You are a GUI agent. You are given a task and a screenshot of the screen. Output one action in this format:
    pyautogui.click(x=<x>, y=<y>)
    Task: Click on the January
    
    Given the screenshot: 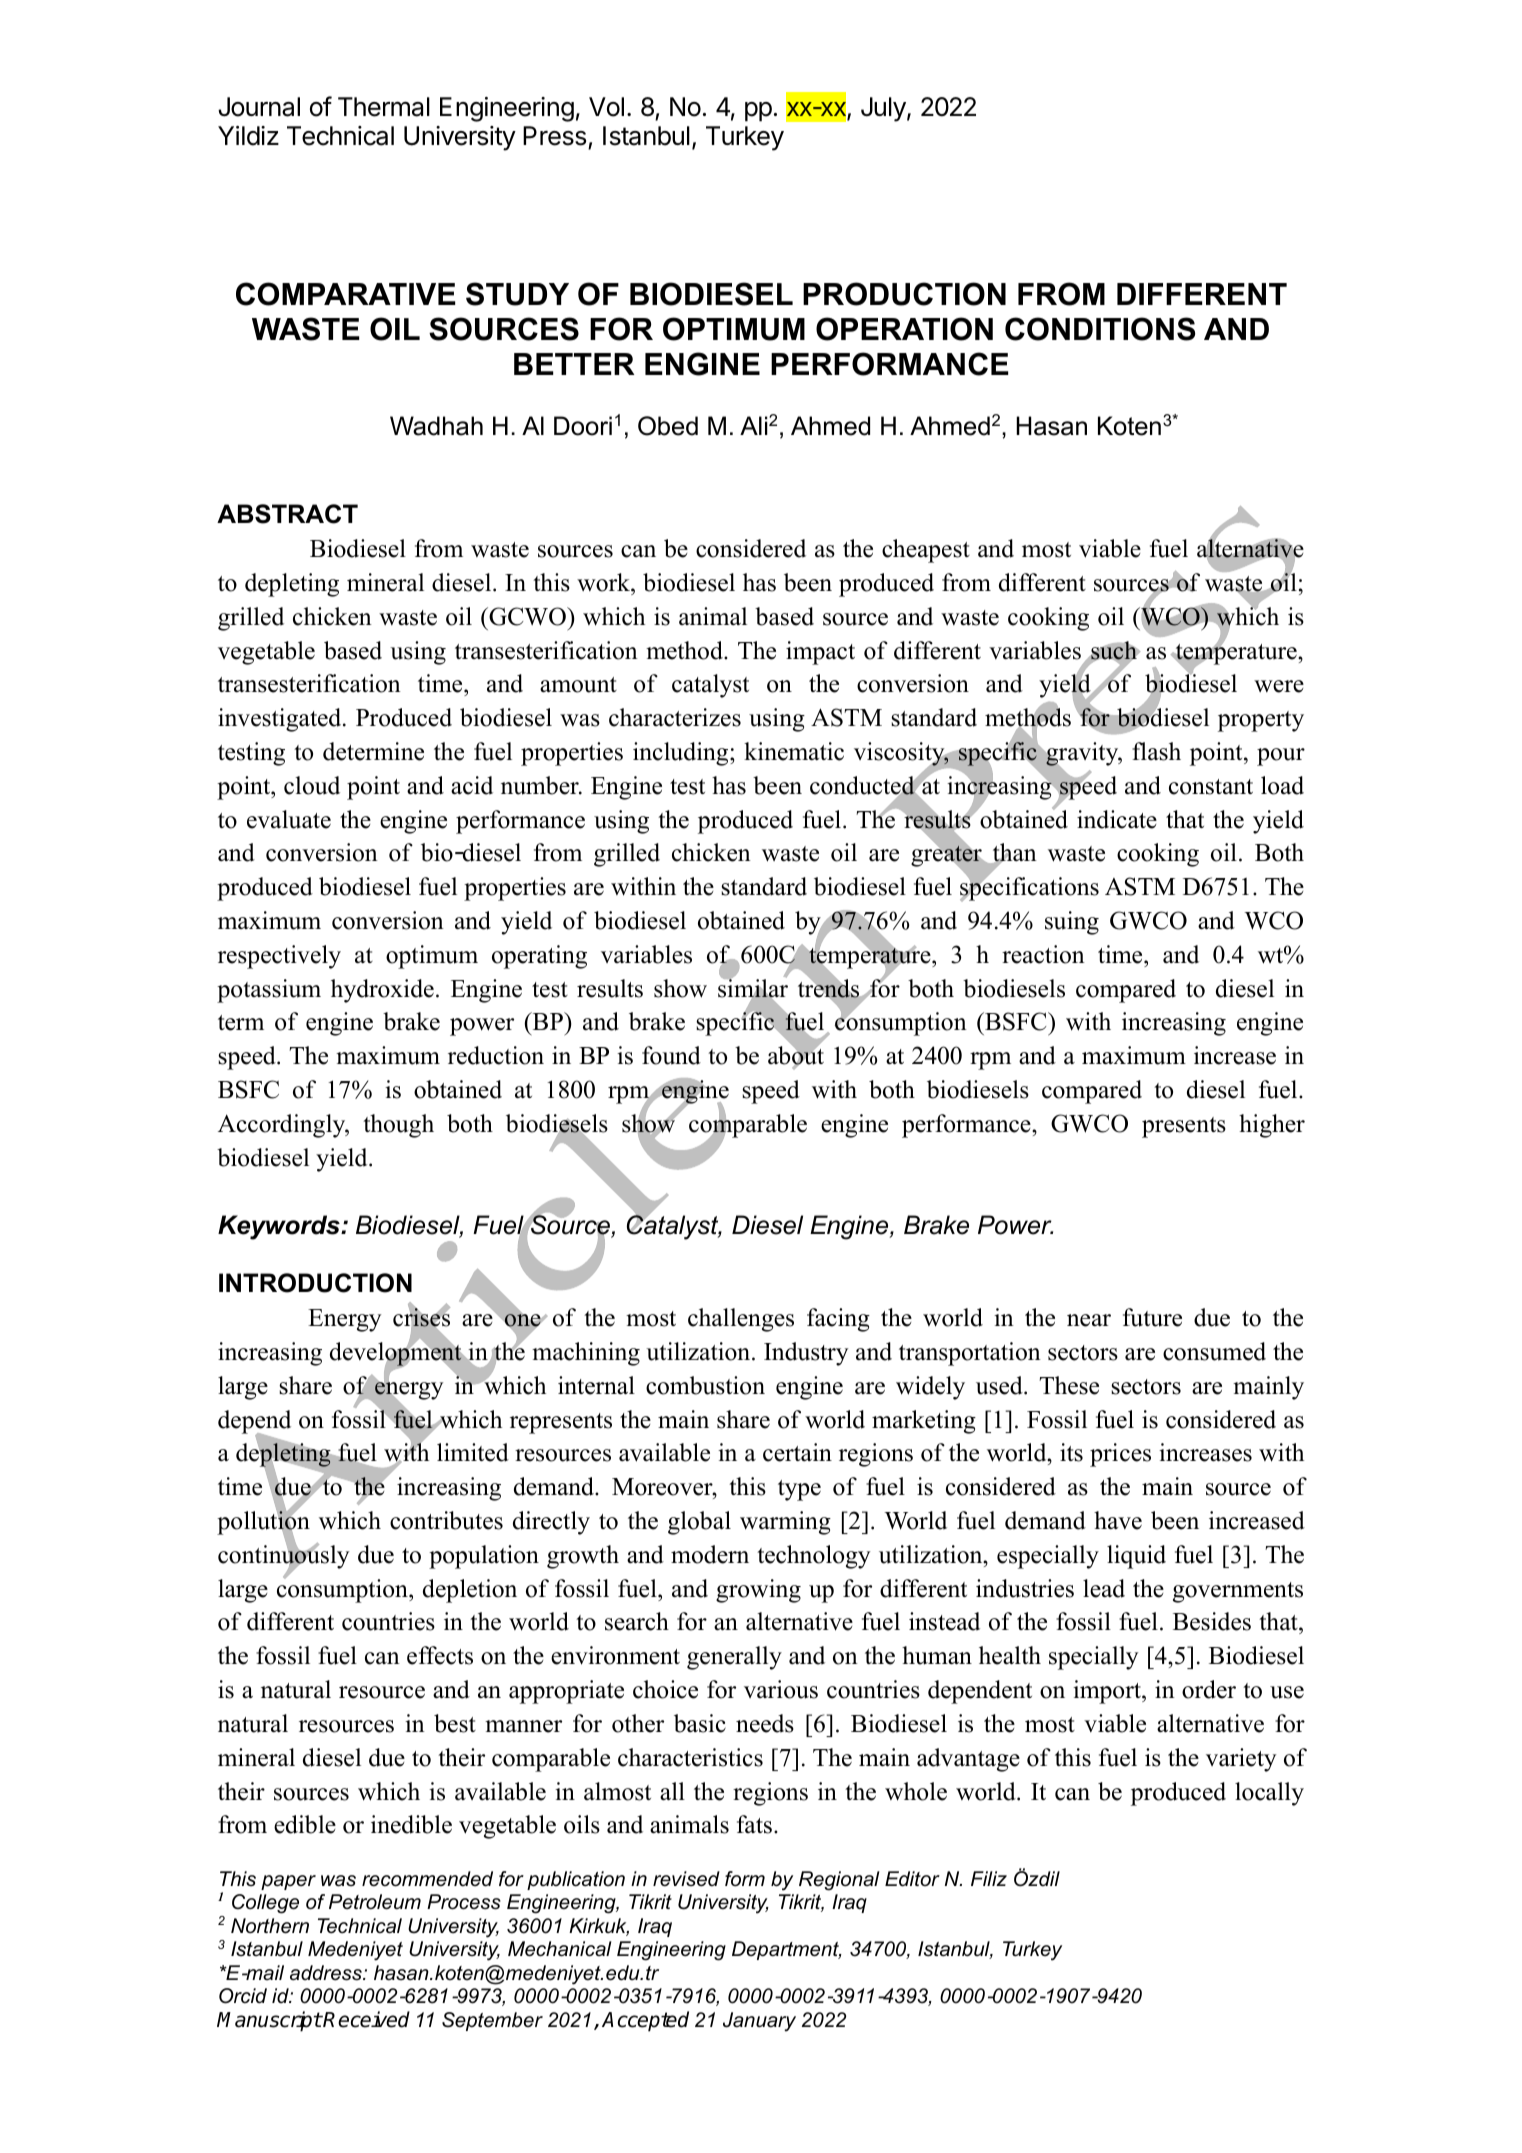 What is the action you would take?
    pyautogui.click(x=759, y=2022)
